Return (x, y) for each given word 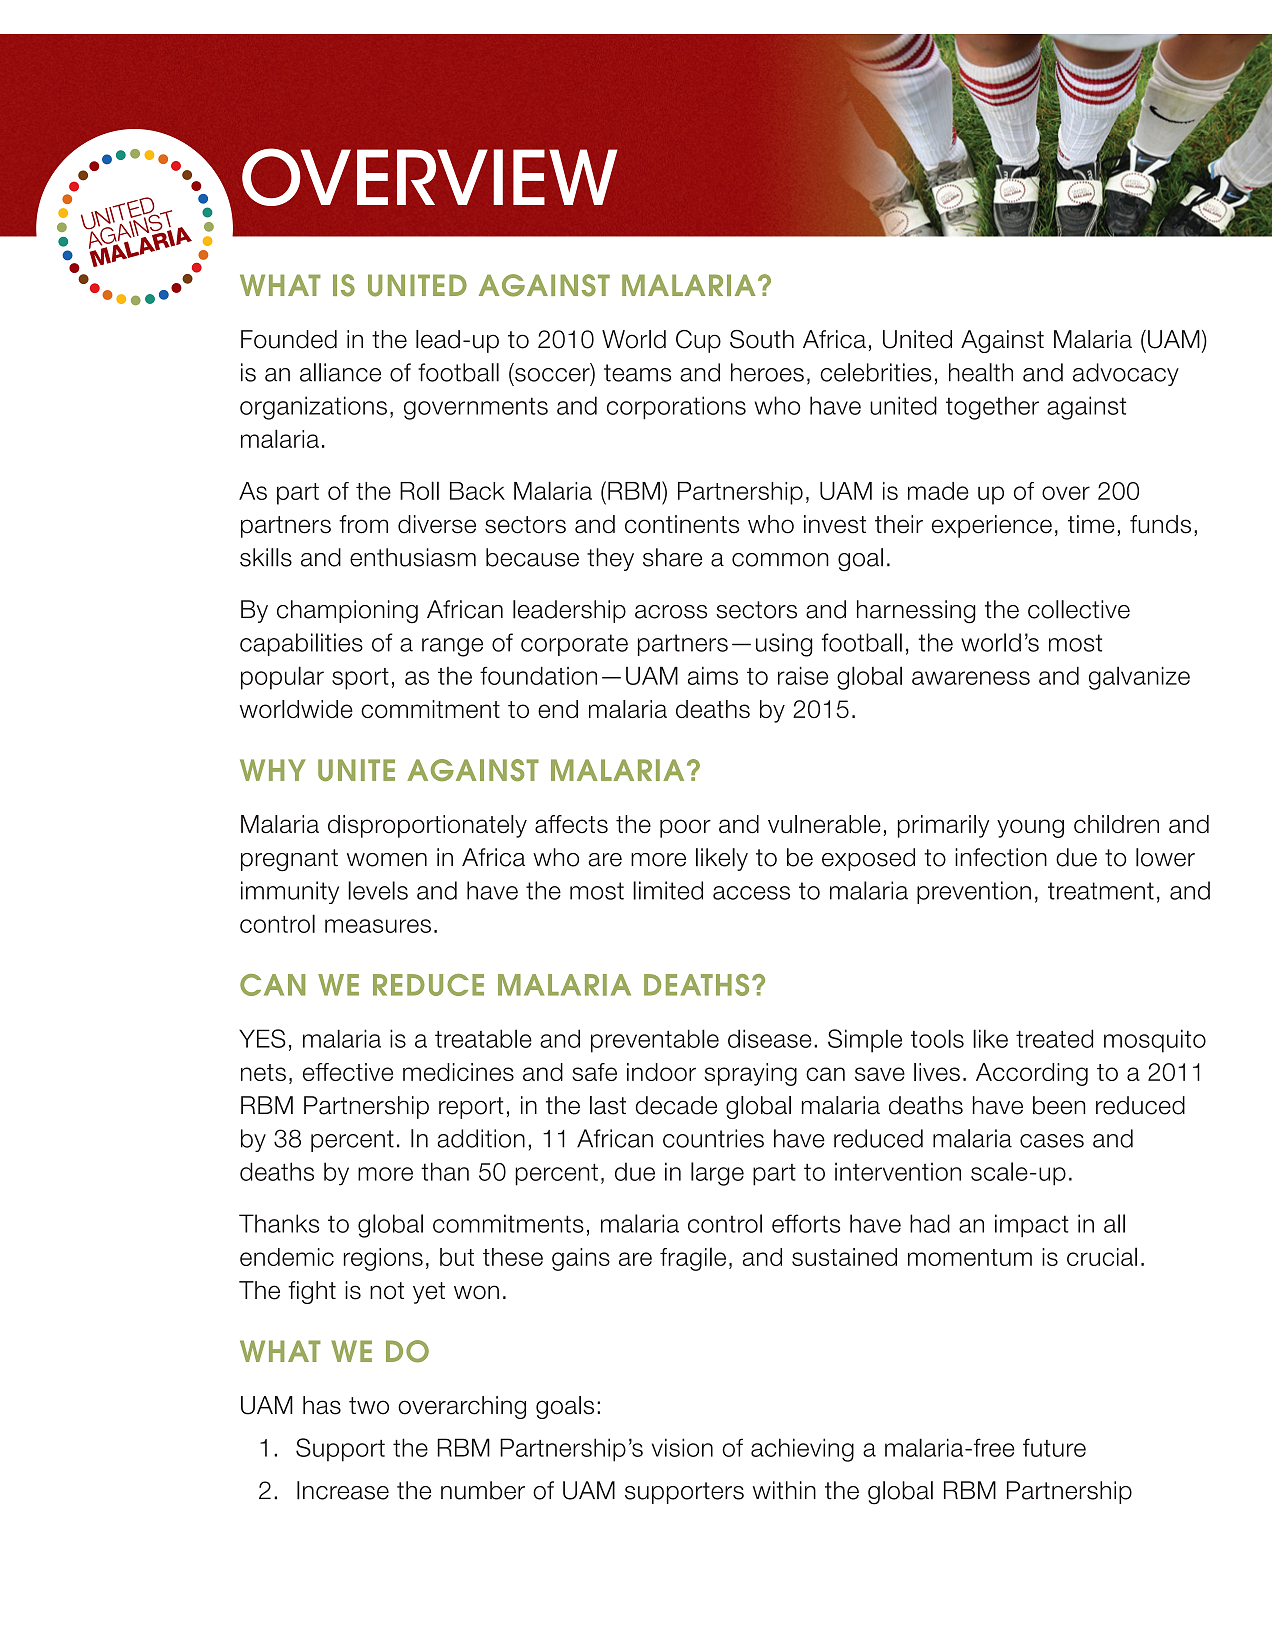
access (751, 893)
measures (378, 926)
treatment (1101, 891)
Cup (698, 341)
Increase (343, 1490)
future (1054, 1447)
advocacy (1126, 374)
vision (682, 1447)
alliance (340, 372)
